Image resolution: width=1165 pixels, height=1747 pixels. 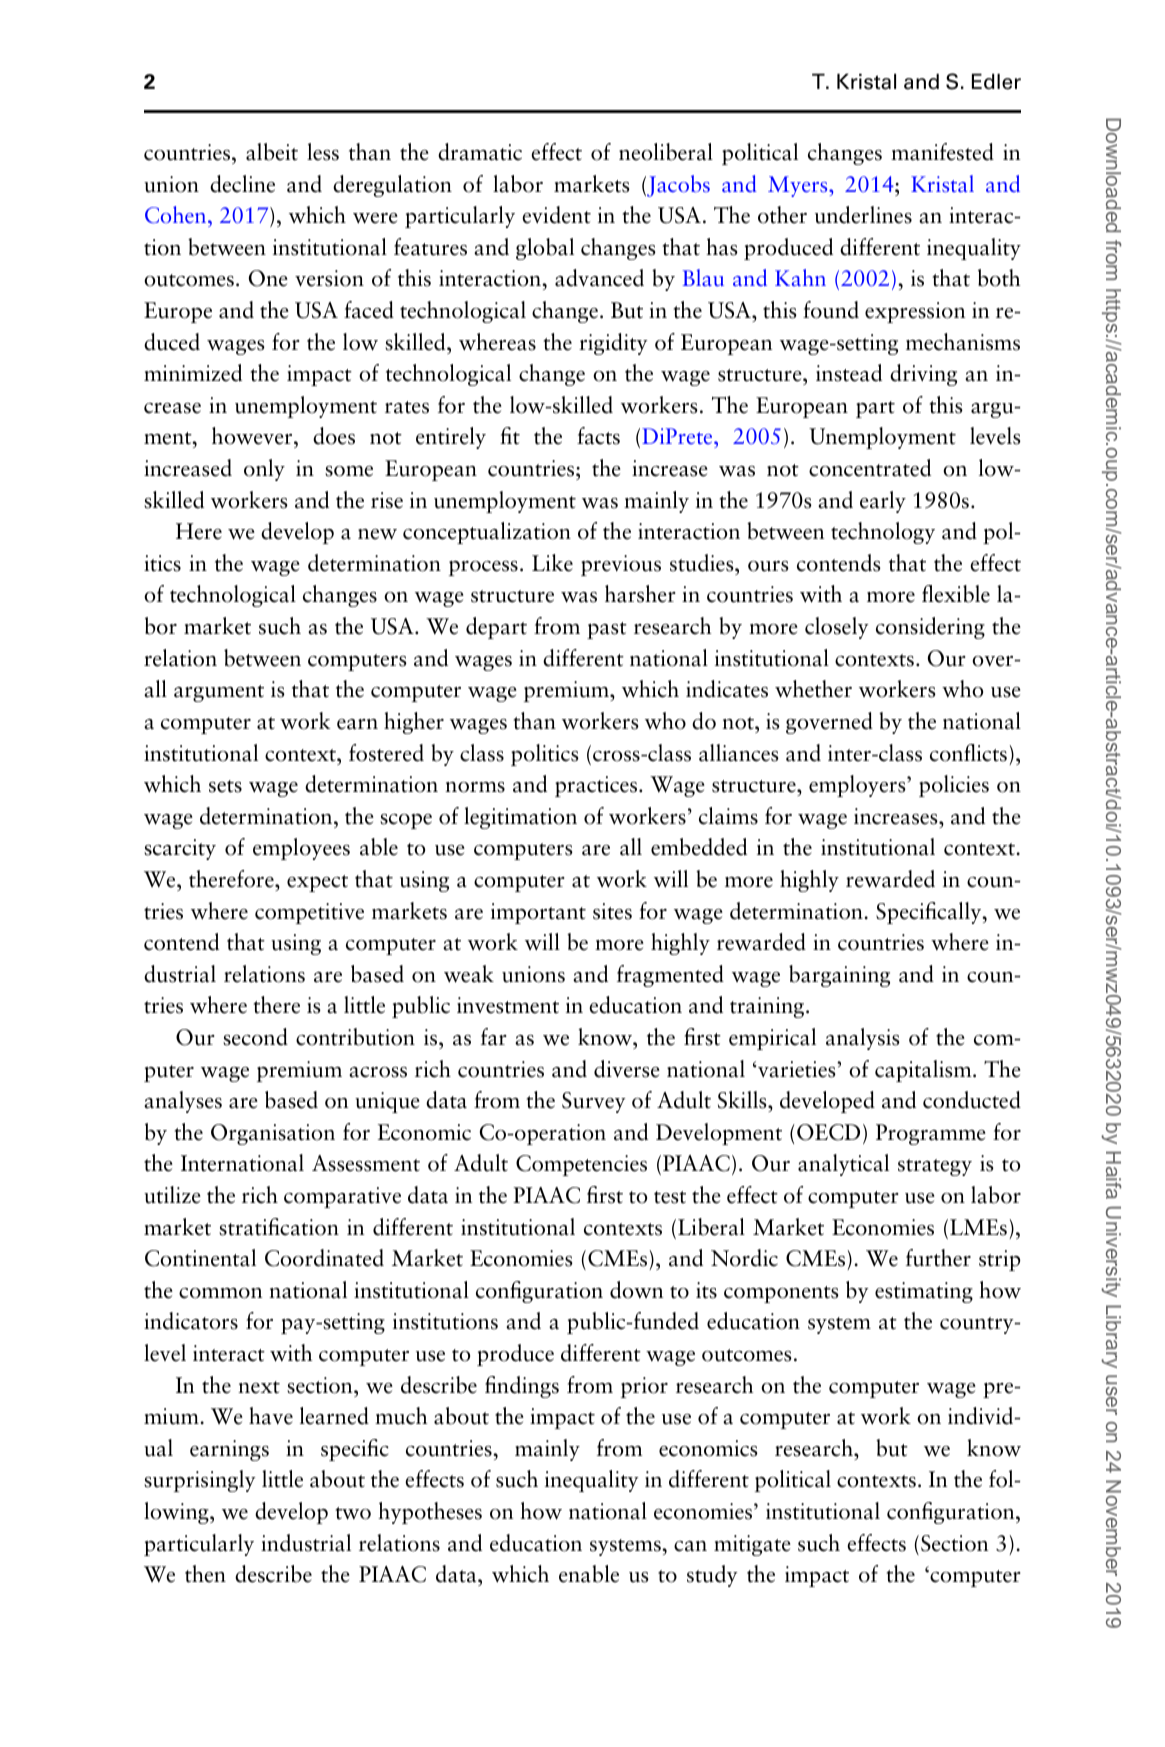 What do you see at coordinates (242, 184) in the image?
I see `decline` at bounding box center [242, 184].
